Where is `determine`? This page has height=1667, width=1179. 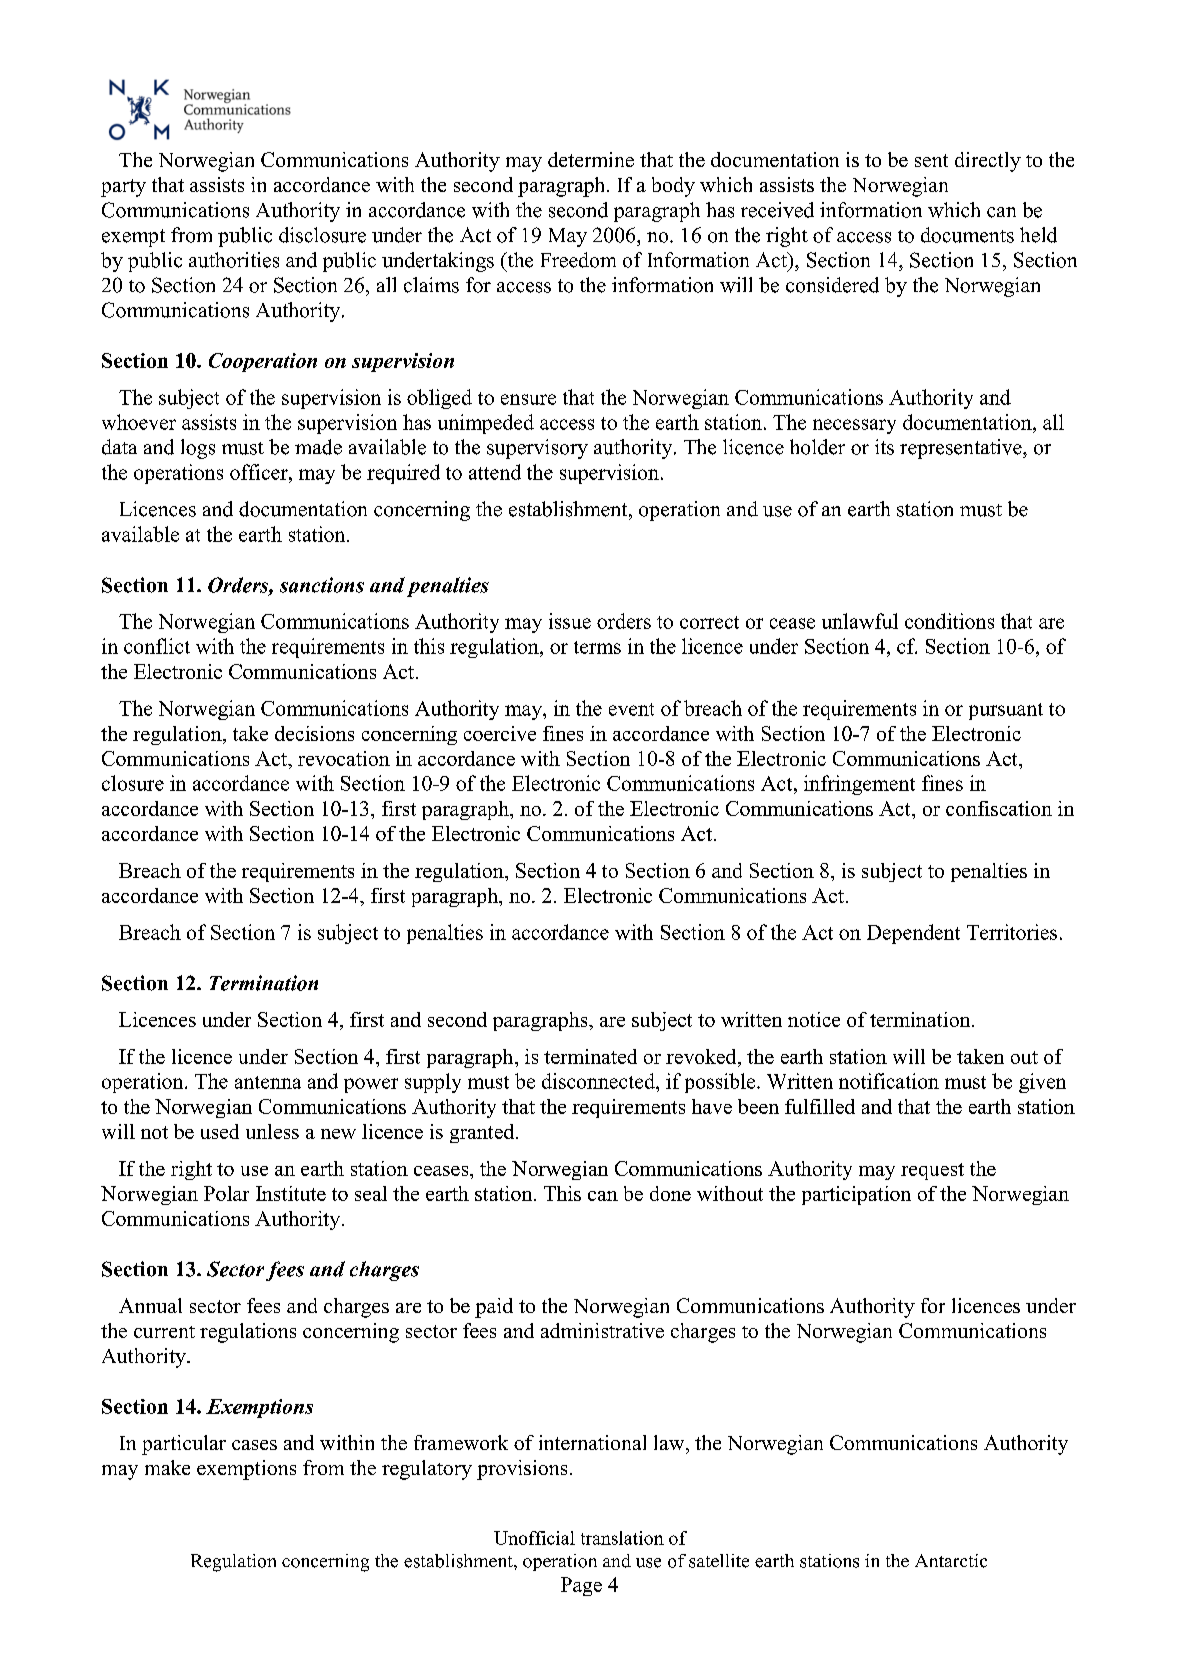 determine is located at coordinates (591, 159).
